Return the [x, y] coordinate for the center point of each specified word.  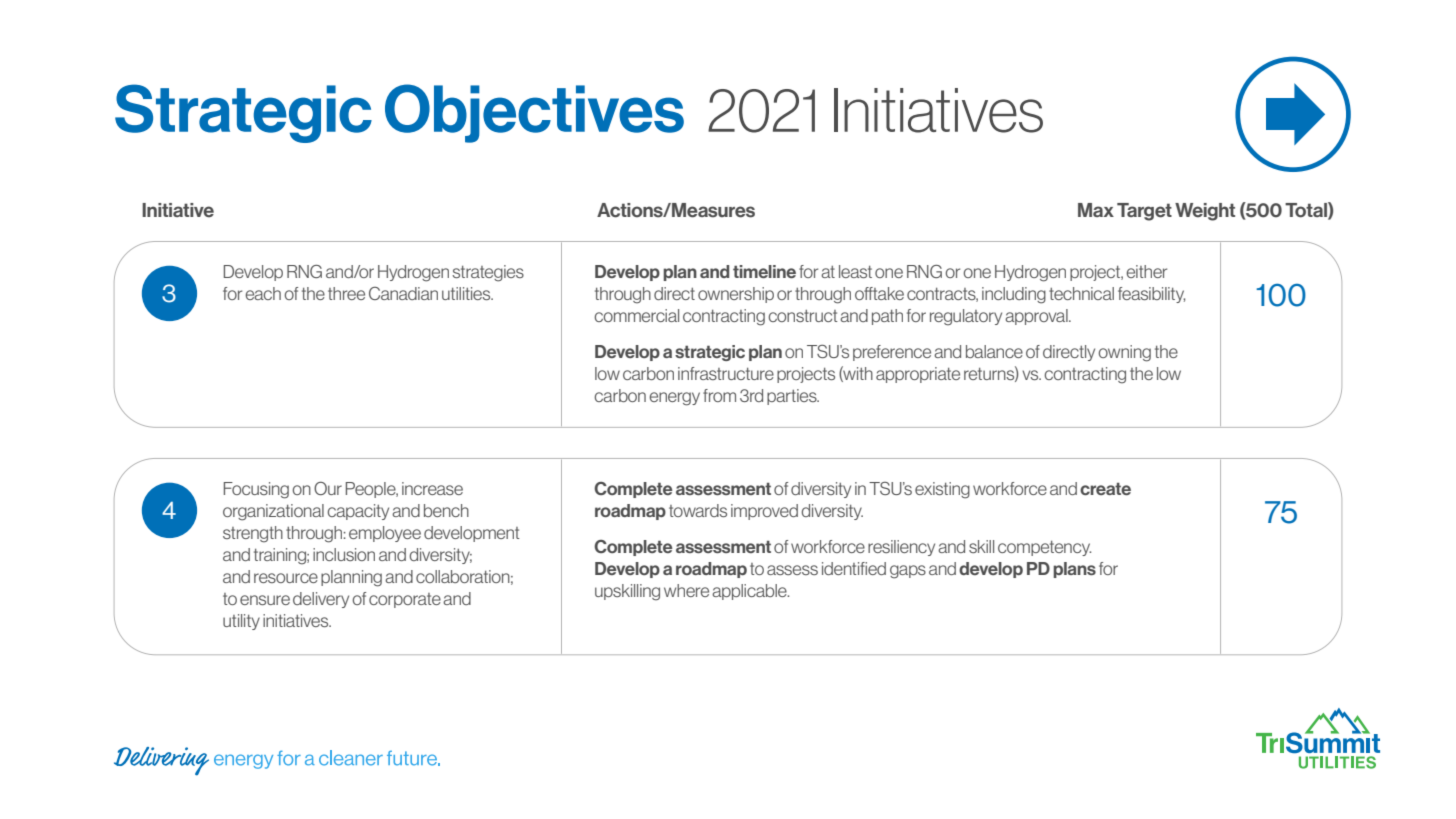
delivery [321, 600]
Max [1096, 210]
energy [674, 399]
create [1105, 488]
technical [1081, 293]
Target [1144, 212]
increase [432, 488]
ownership [736, 295]
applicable [750, 592]
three [346, 293]
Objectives [534, 113]
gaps [908, 572]
